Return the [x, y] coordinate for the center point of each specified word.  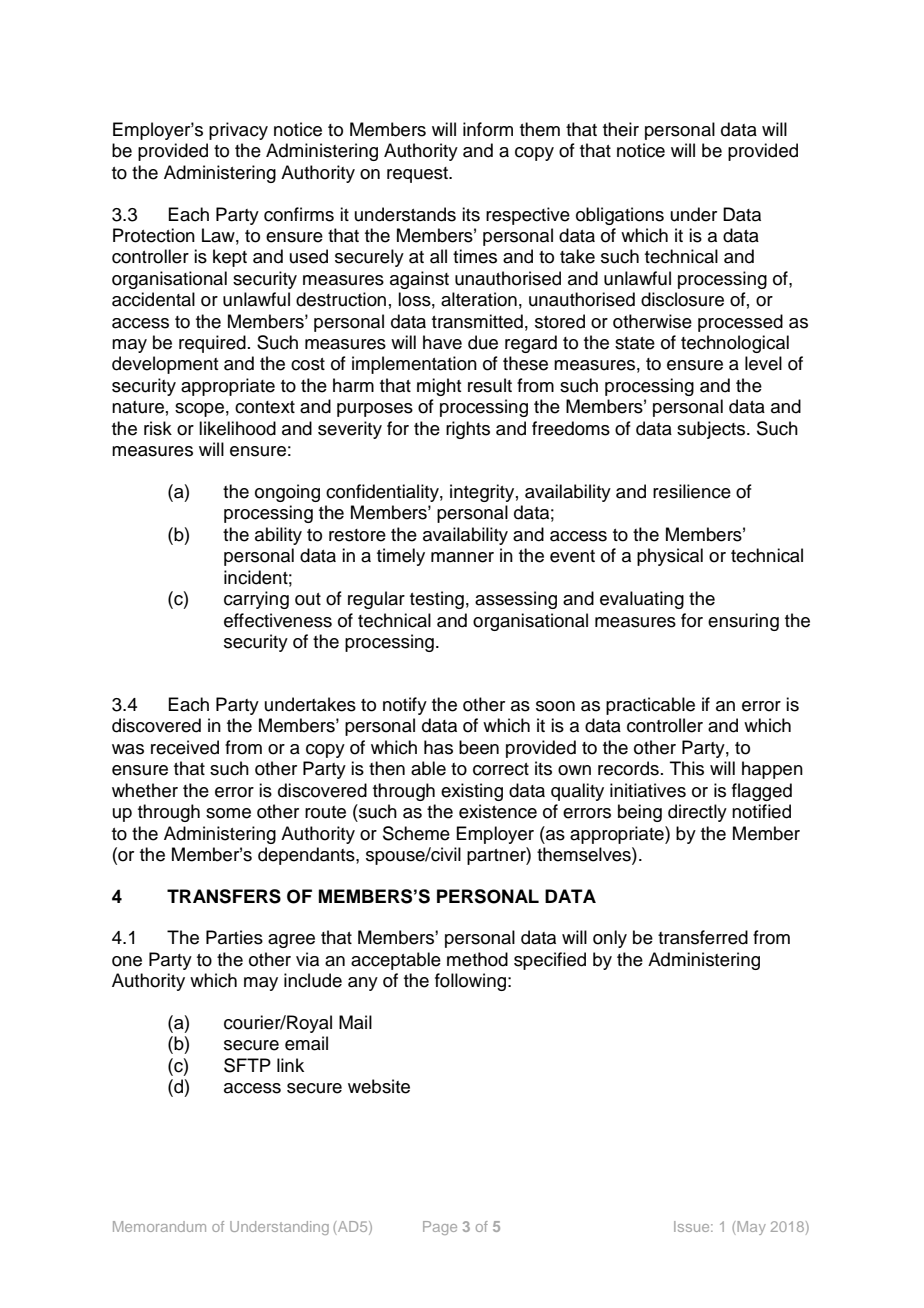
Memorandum [159, 1226]
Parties [234, 937]
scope [199, 410]
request [418, 175]
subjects [712, 430]
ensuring [743, 622]
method [477, 959]
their [621, 129]
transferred [703, 937]
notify [405, 706]
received [185, 747]
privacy [238, 131]
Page [440, 1228]
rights [468, 430]
